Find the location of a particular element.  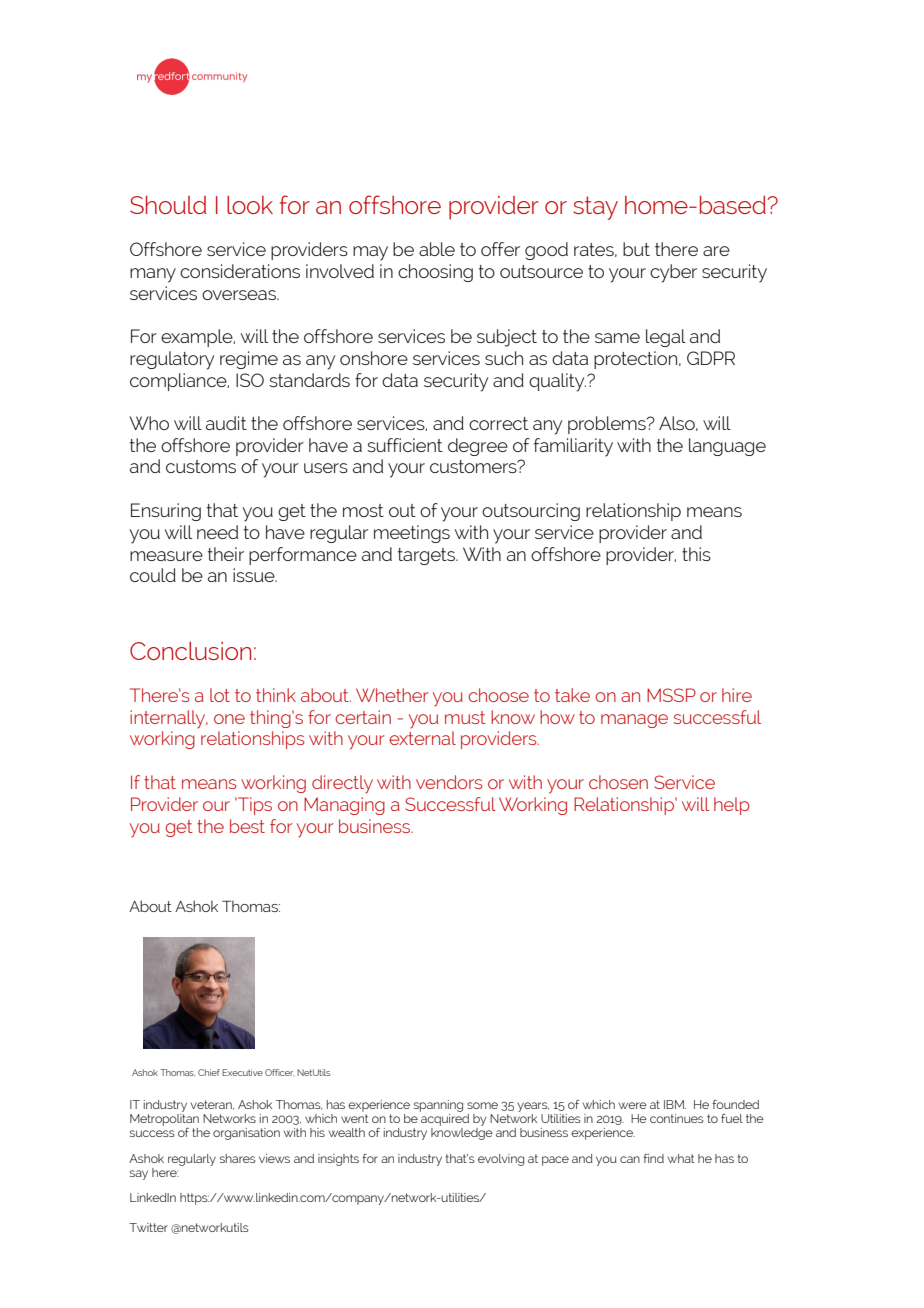

but is located at coordinates (636, 249).
